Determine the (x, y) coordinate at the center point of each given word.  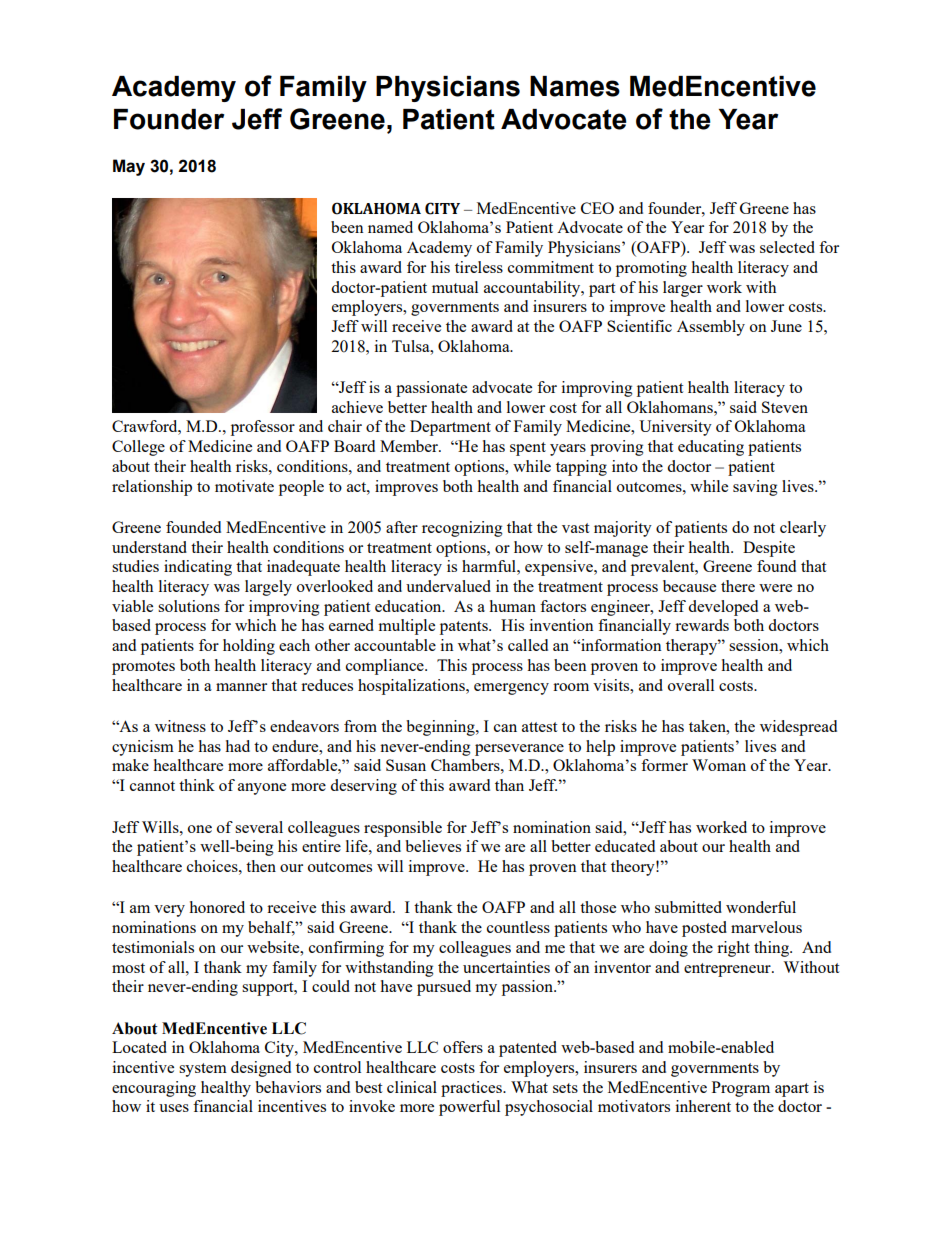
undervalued (448, 586)
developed (723, 608)
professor (263, 428)
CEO (597, 208)
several (259, 827)
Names (575, 86)
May (129, 167)
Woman (719, 765)
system (203, 1070)
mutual (455, 287)
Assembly (711, 328)
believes (433, 846)
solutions (189, 606)
